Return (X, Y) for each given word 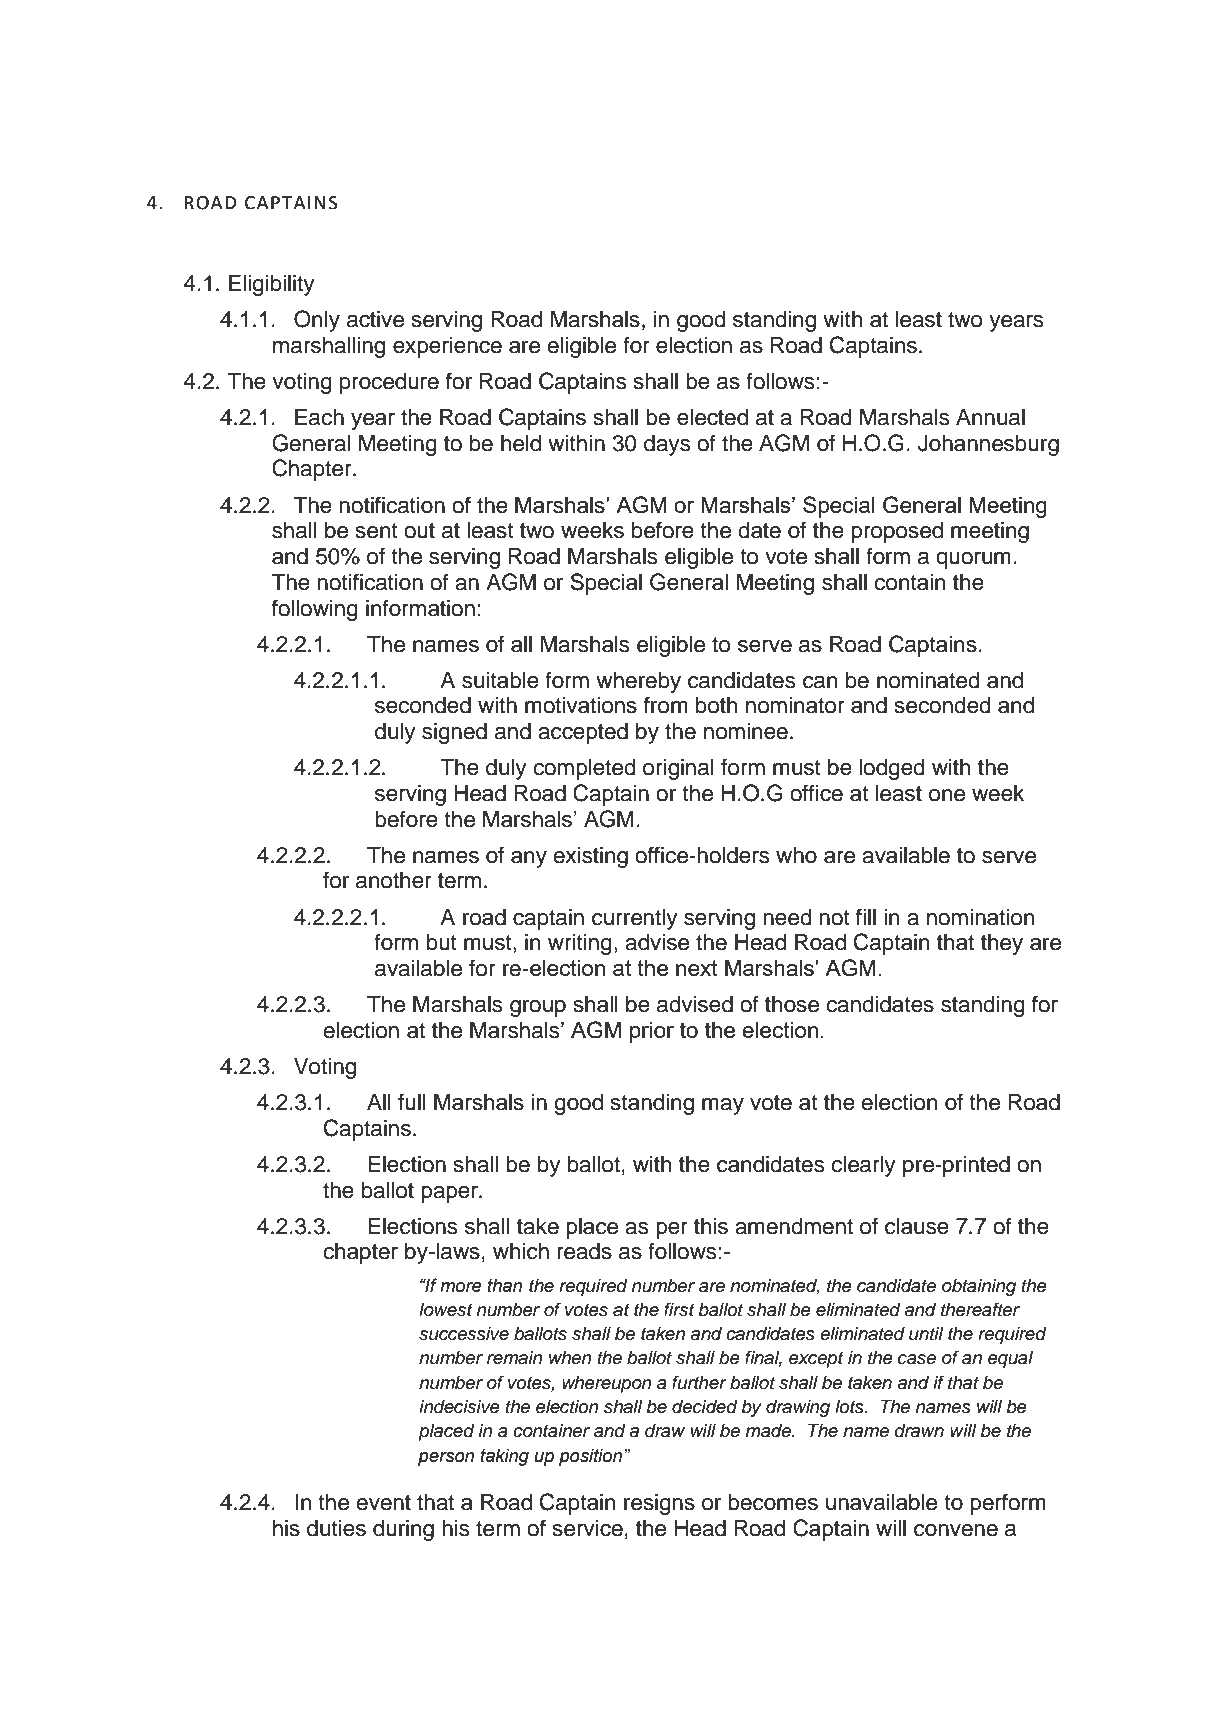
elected (712, 417)
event (383, 1503)
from (666, 705)
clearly (863, 1166)
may (723, 1106)
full (412, 1102)
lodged (892, 769)
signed (454, 733)
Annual (990, 417)
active (375, 319)
